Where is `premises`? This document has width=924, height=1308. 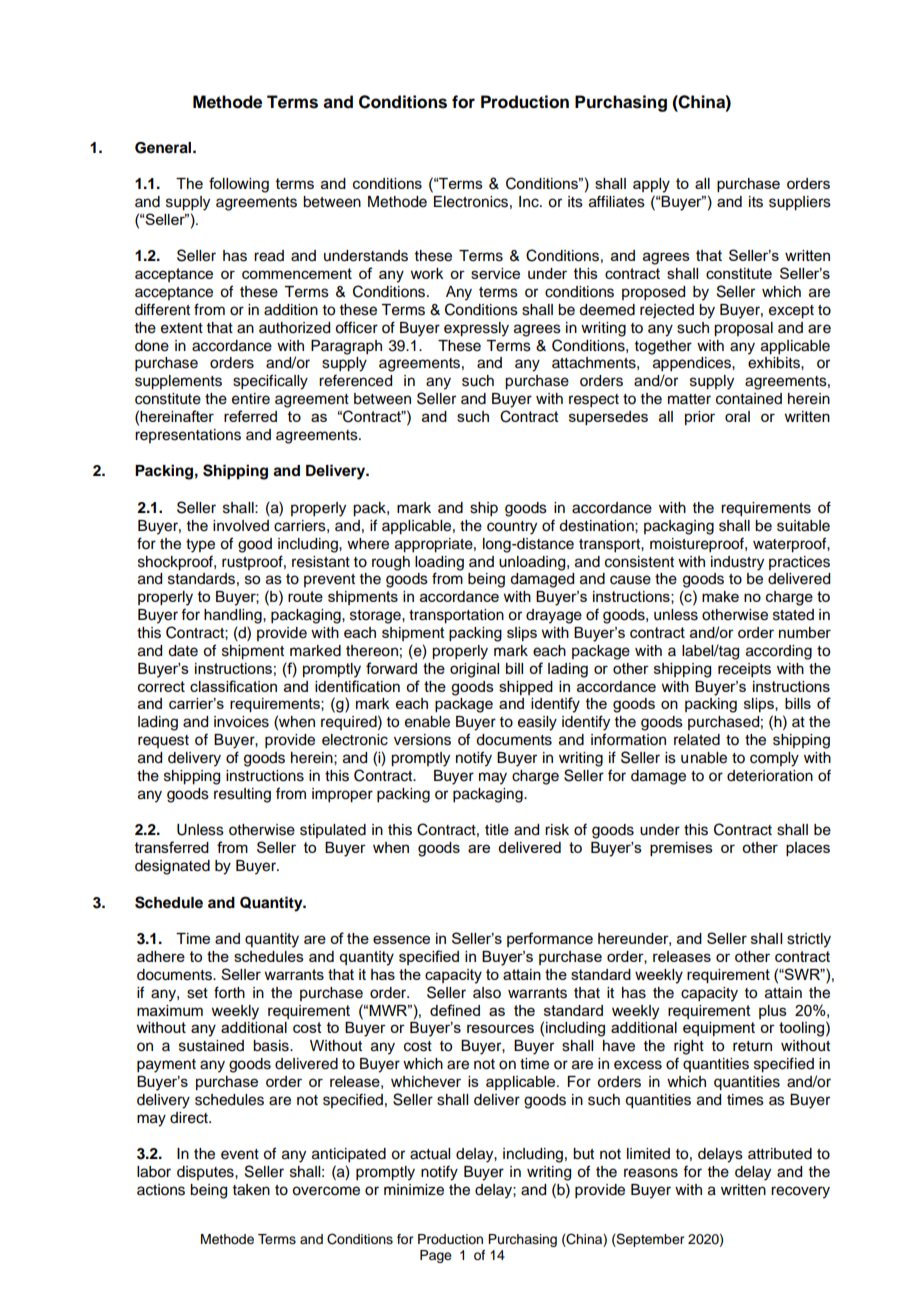
premises is located at coordinates (681, 849).
